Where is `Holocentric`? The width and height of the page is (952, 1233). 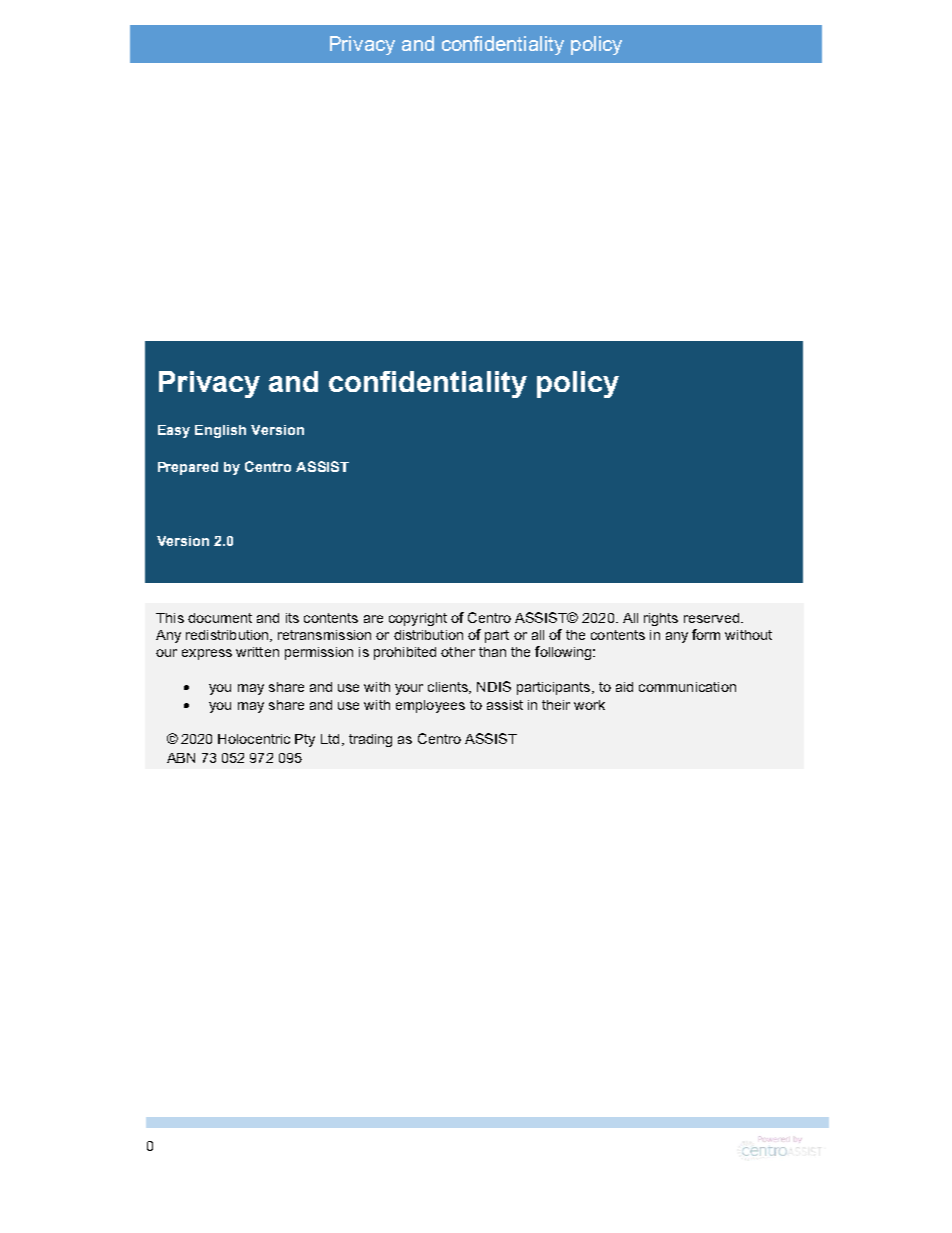 Holocentric is located at coordinates (254, 739).
